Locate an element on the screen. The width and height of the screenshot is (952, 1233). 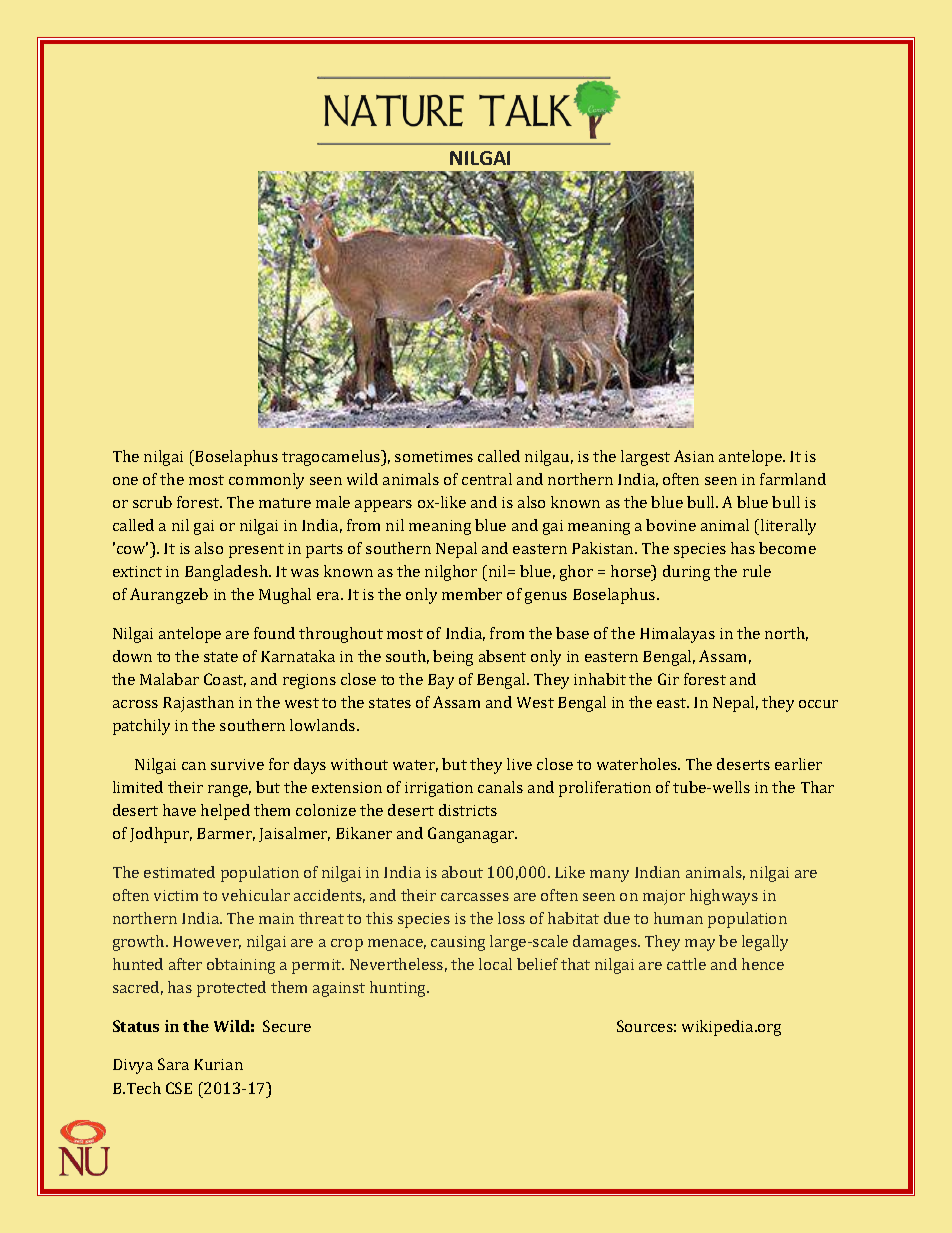
survive is located at coordinates (237, 764).
